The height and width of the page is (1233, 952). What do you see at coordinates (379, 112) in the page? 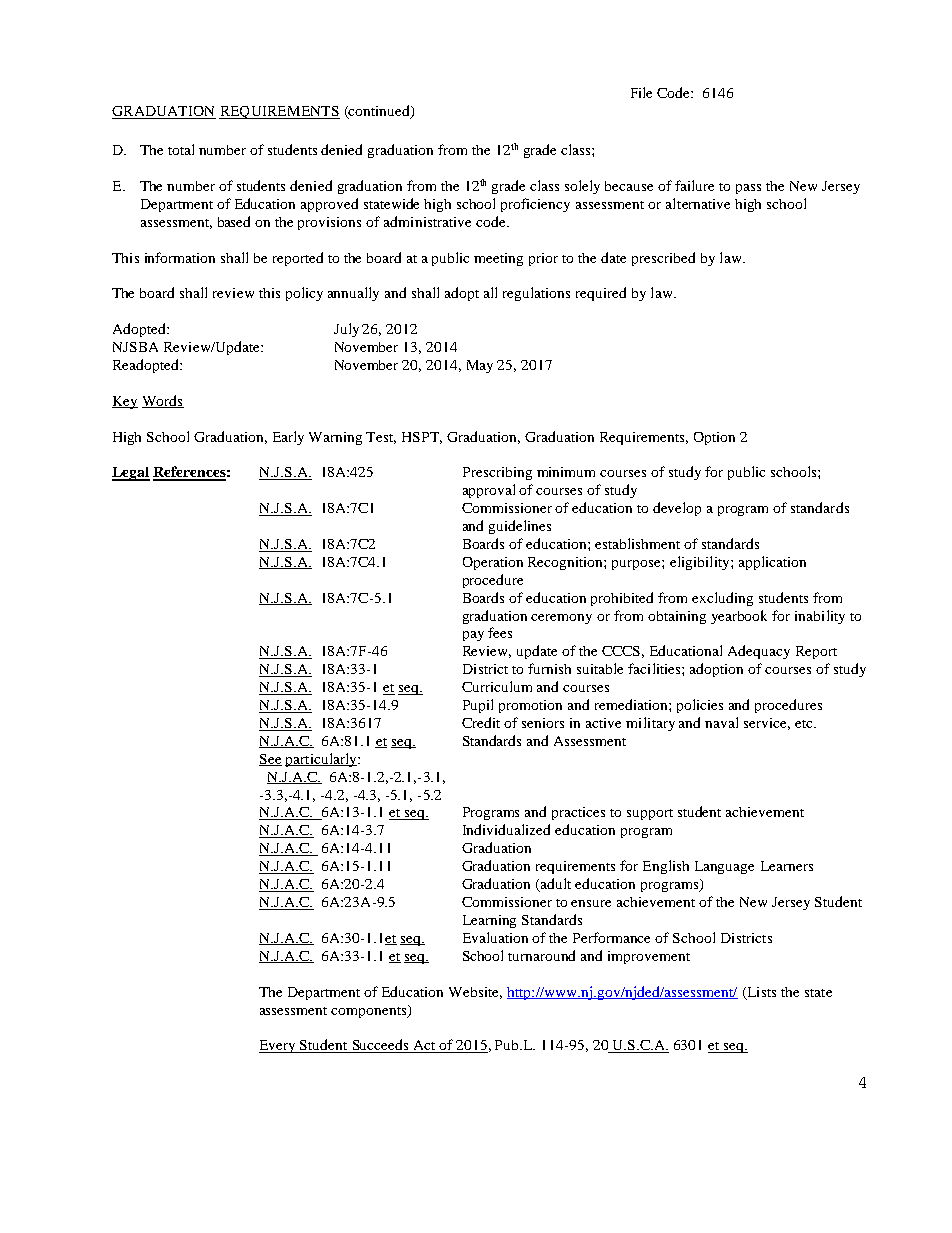
I see `continued` at bounding box center [379, 112].
